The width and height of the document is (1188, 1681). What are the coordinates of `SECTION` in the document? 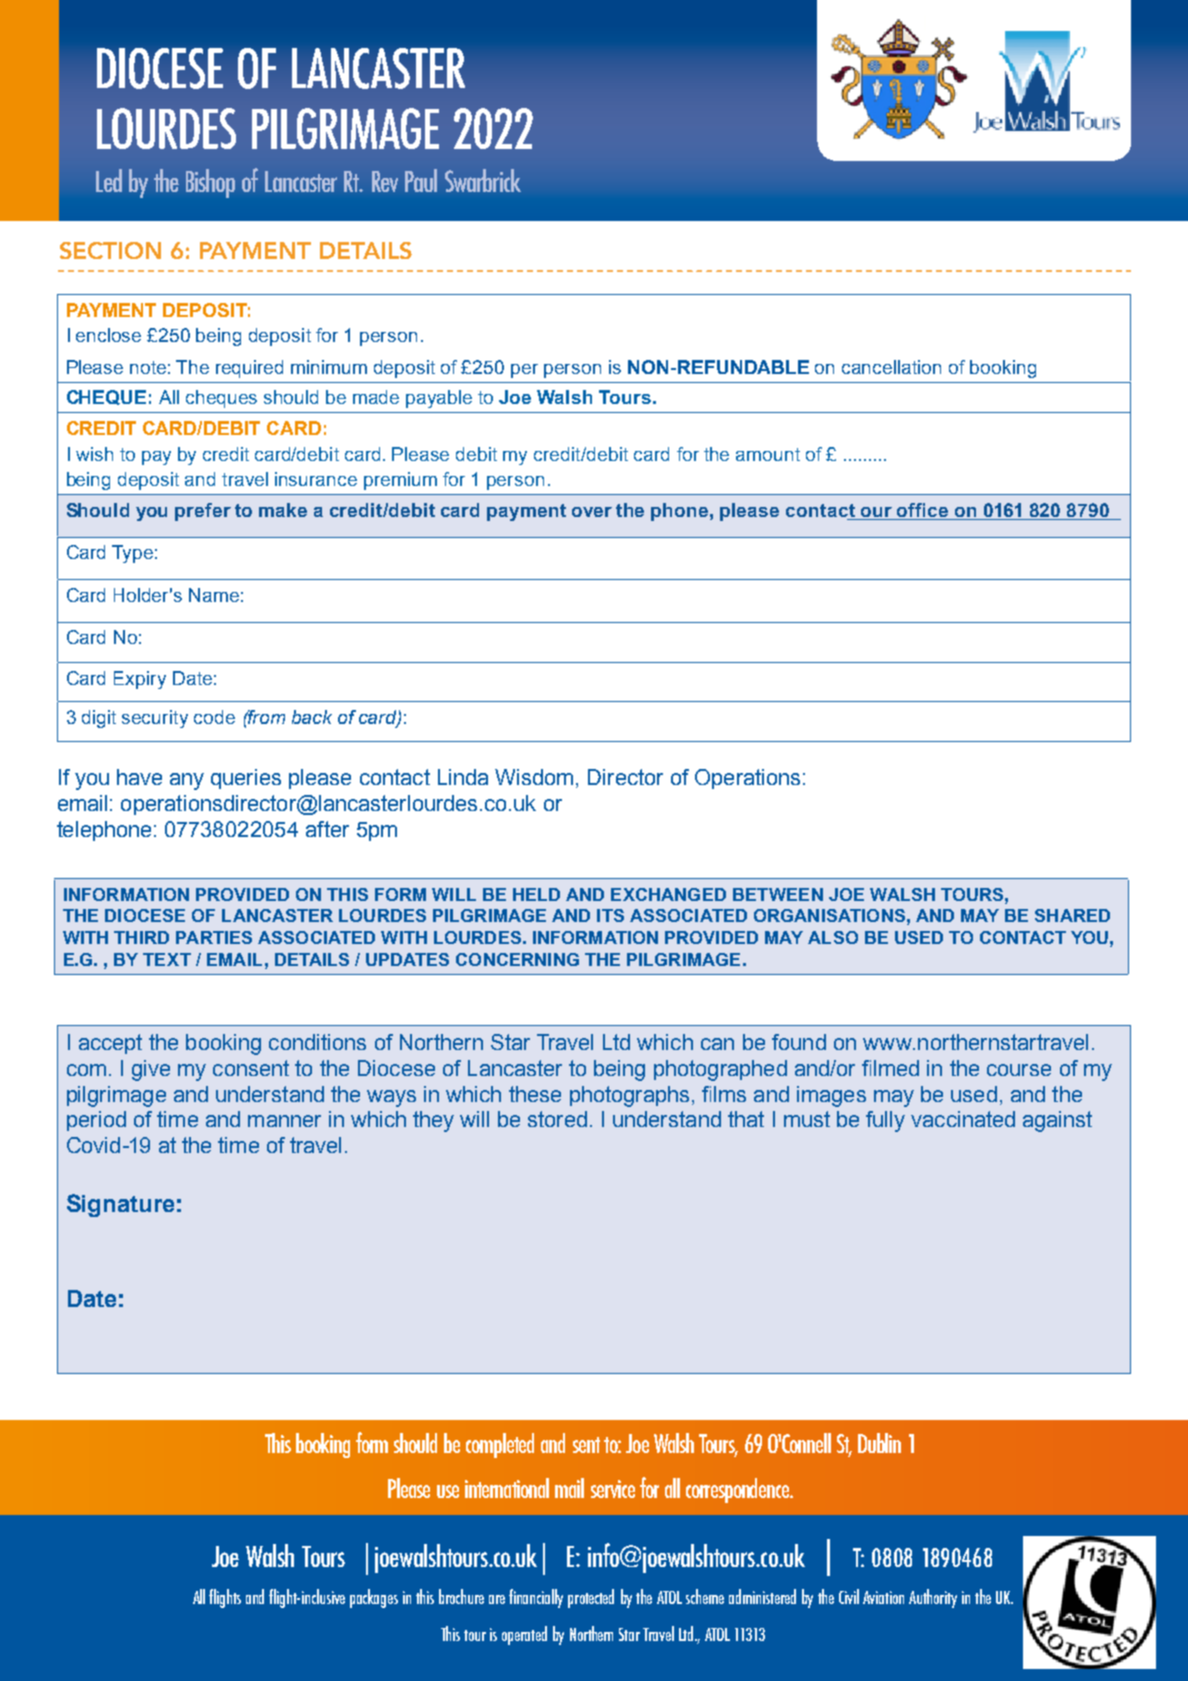 It's located at (110, 250).
